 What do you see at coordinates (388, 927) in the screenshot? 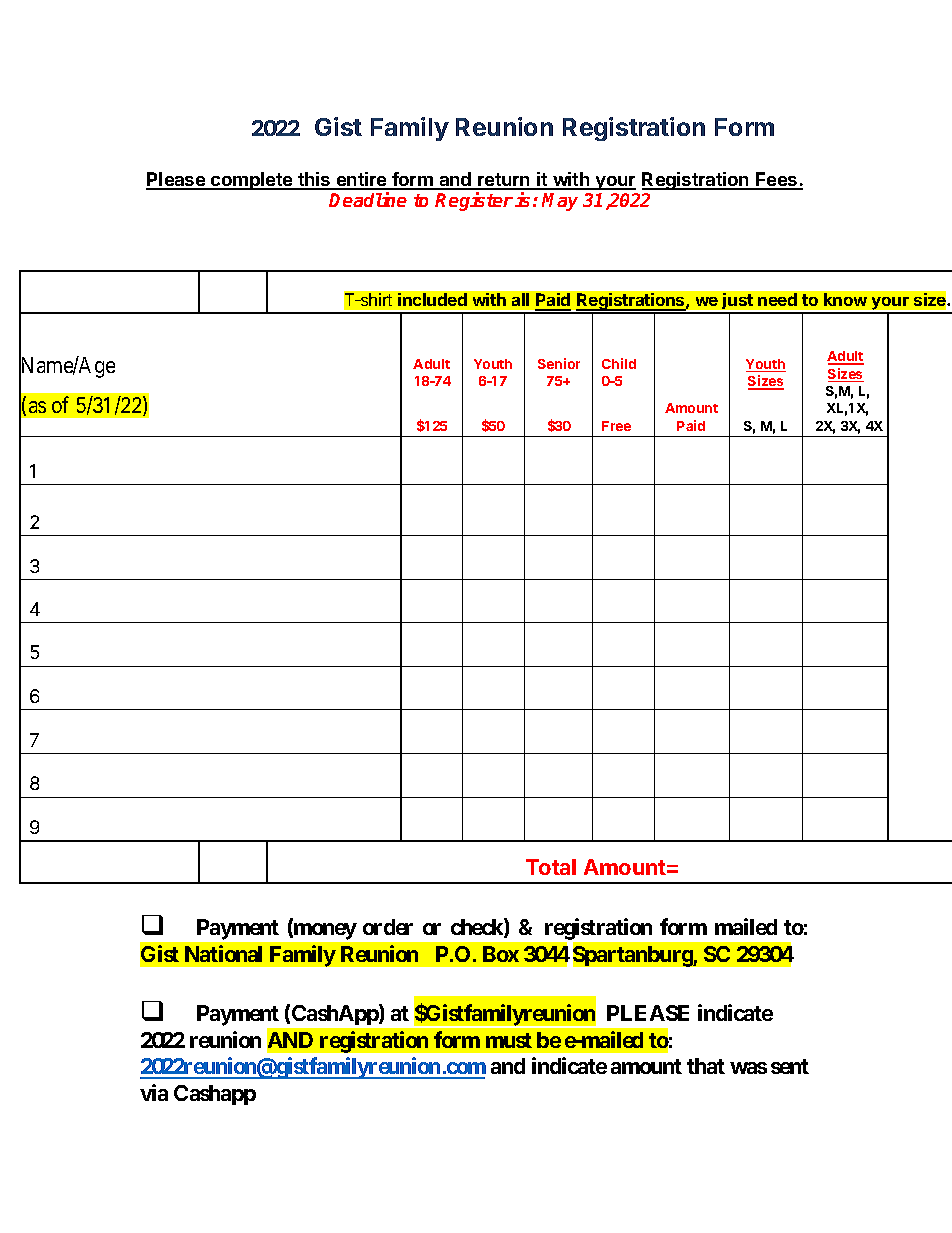
I see `order` at bounding box center [388, 927].
